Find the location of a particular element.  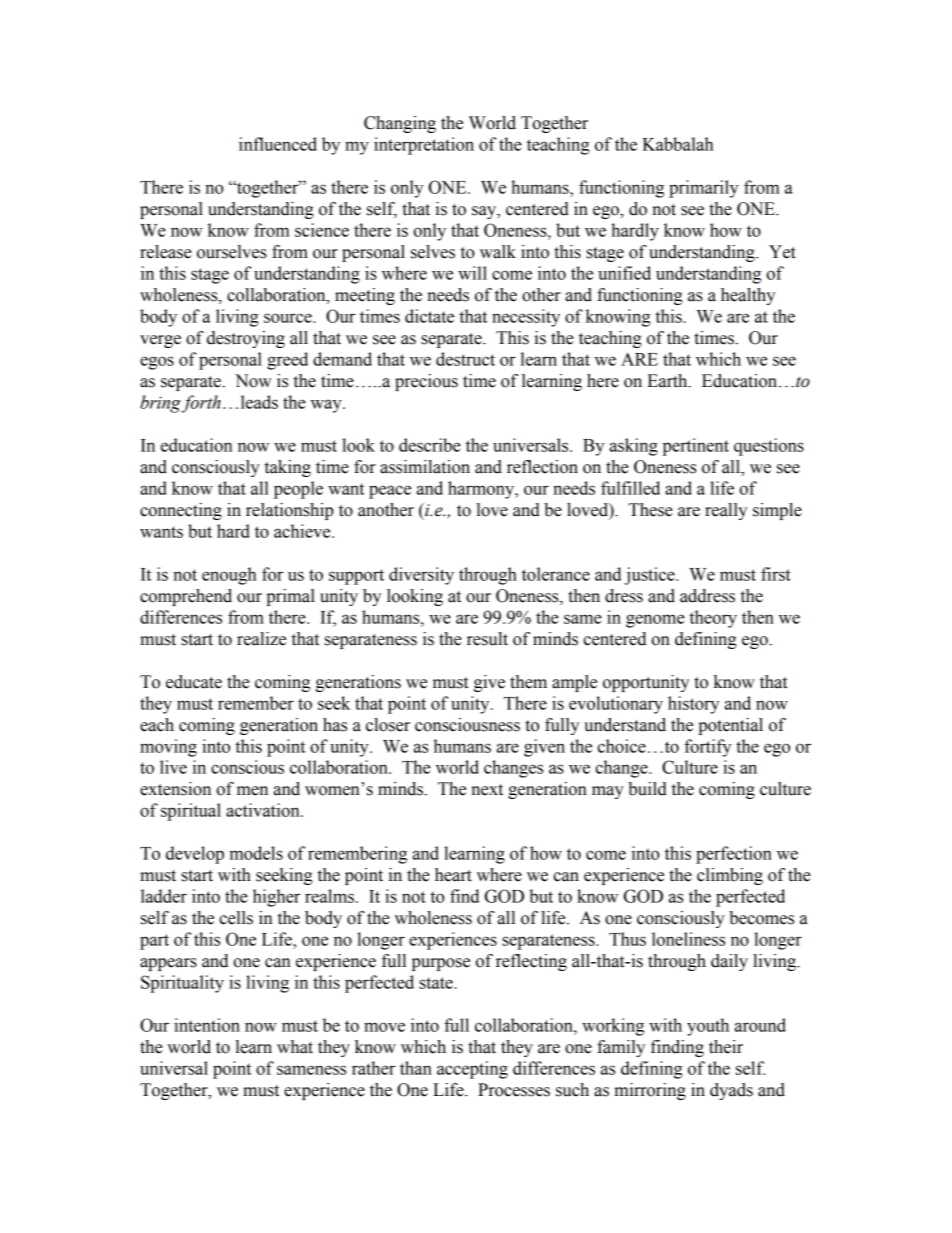

intention is located at coordinates (207, 1025).
